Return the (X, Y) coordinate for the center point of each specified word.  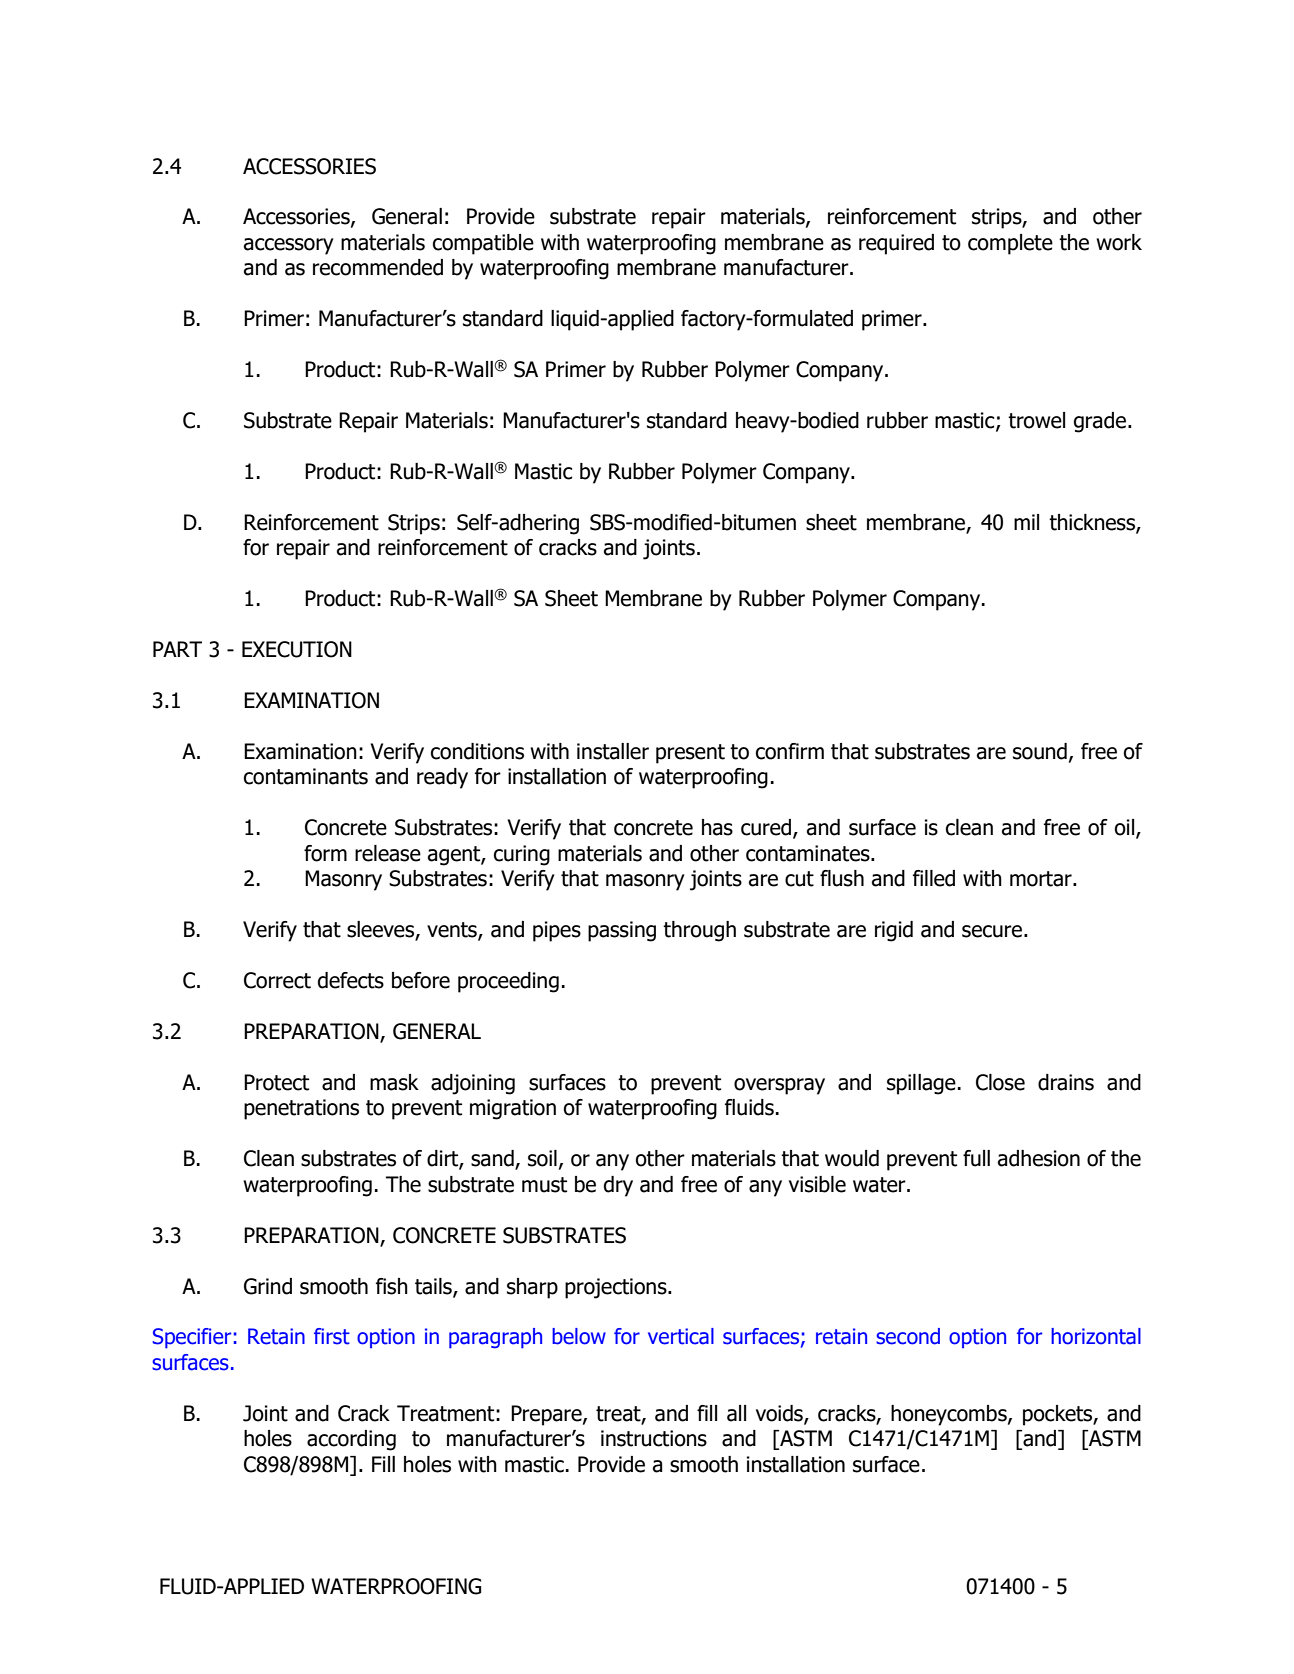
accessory (289, 246)
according (351, 1440)
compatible (483, 244)
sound (1040, 751)
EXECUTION (297, 649)
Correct (277, 980)
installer (613, 751)
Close (1000, 1082)
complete (1010, 244)
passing (622, 931)
